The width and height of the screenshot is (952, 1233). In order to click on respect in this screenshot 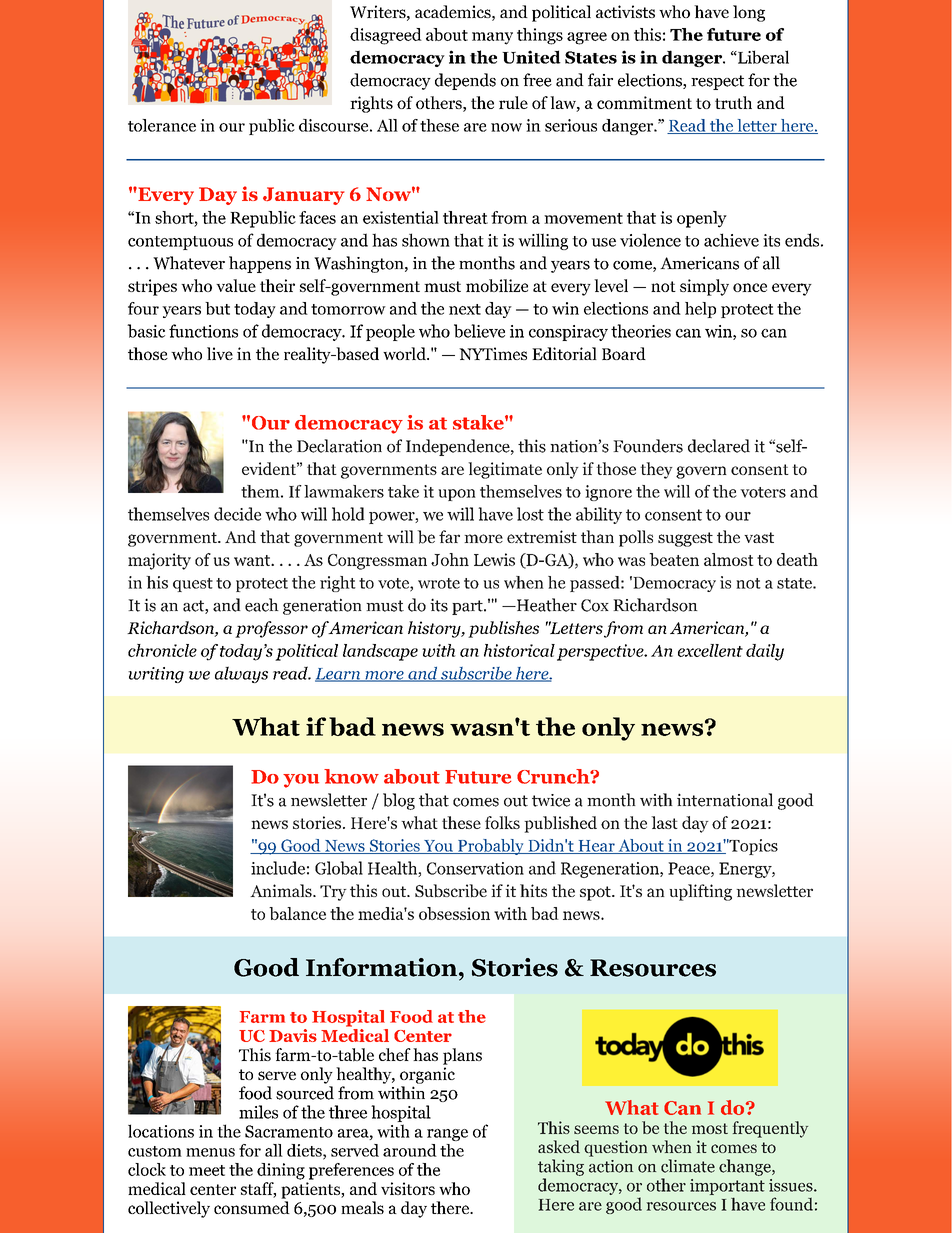, I will do `click(717, 82)`.
